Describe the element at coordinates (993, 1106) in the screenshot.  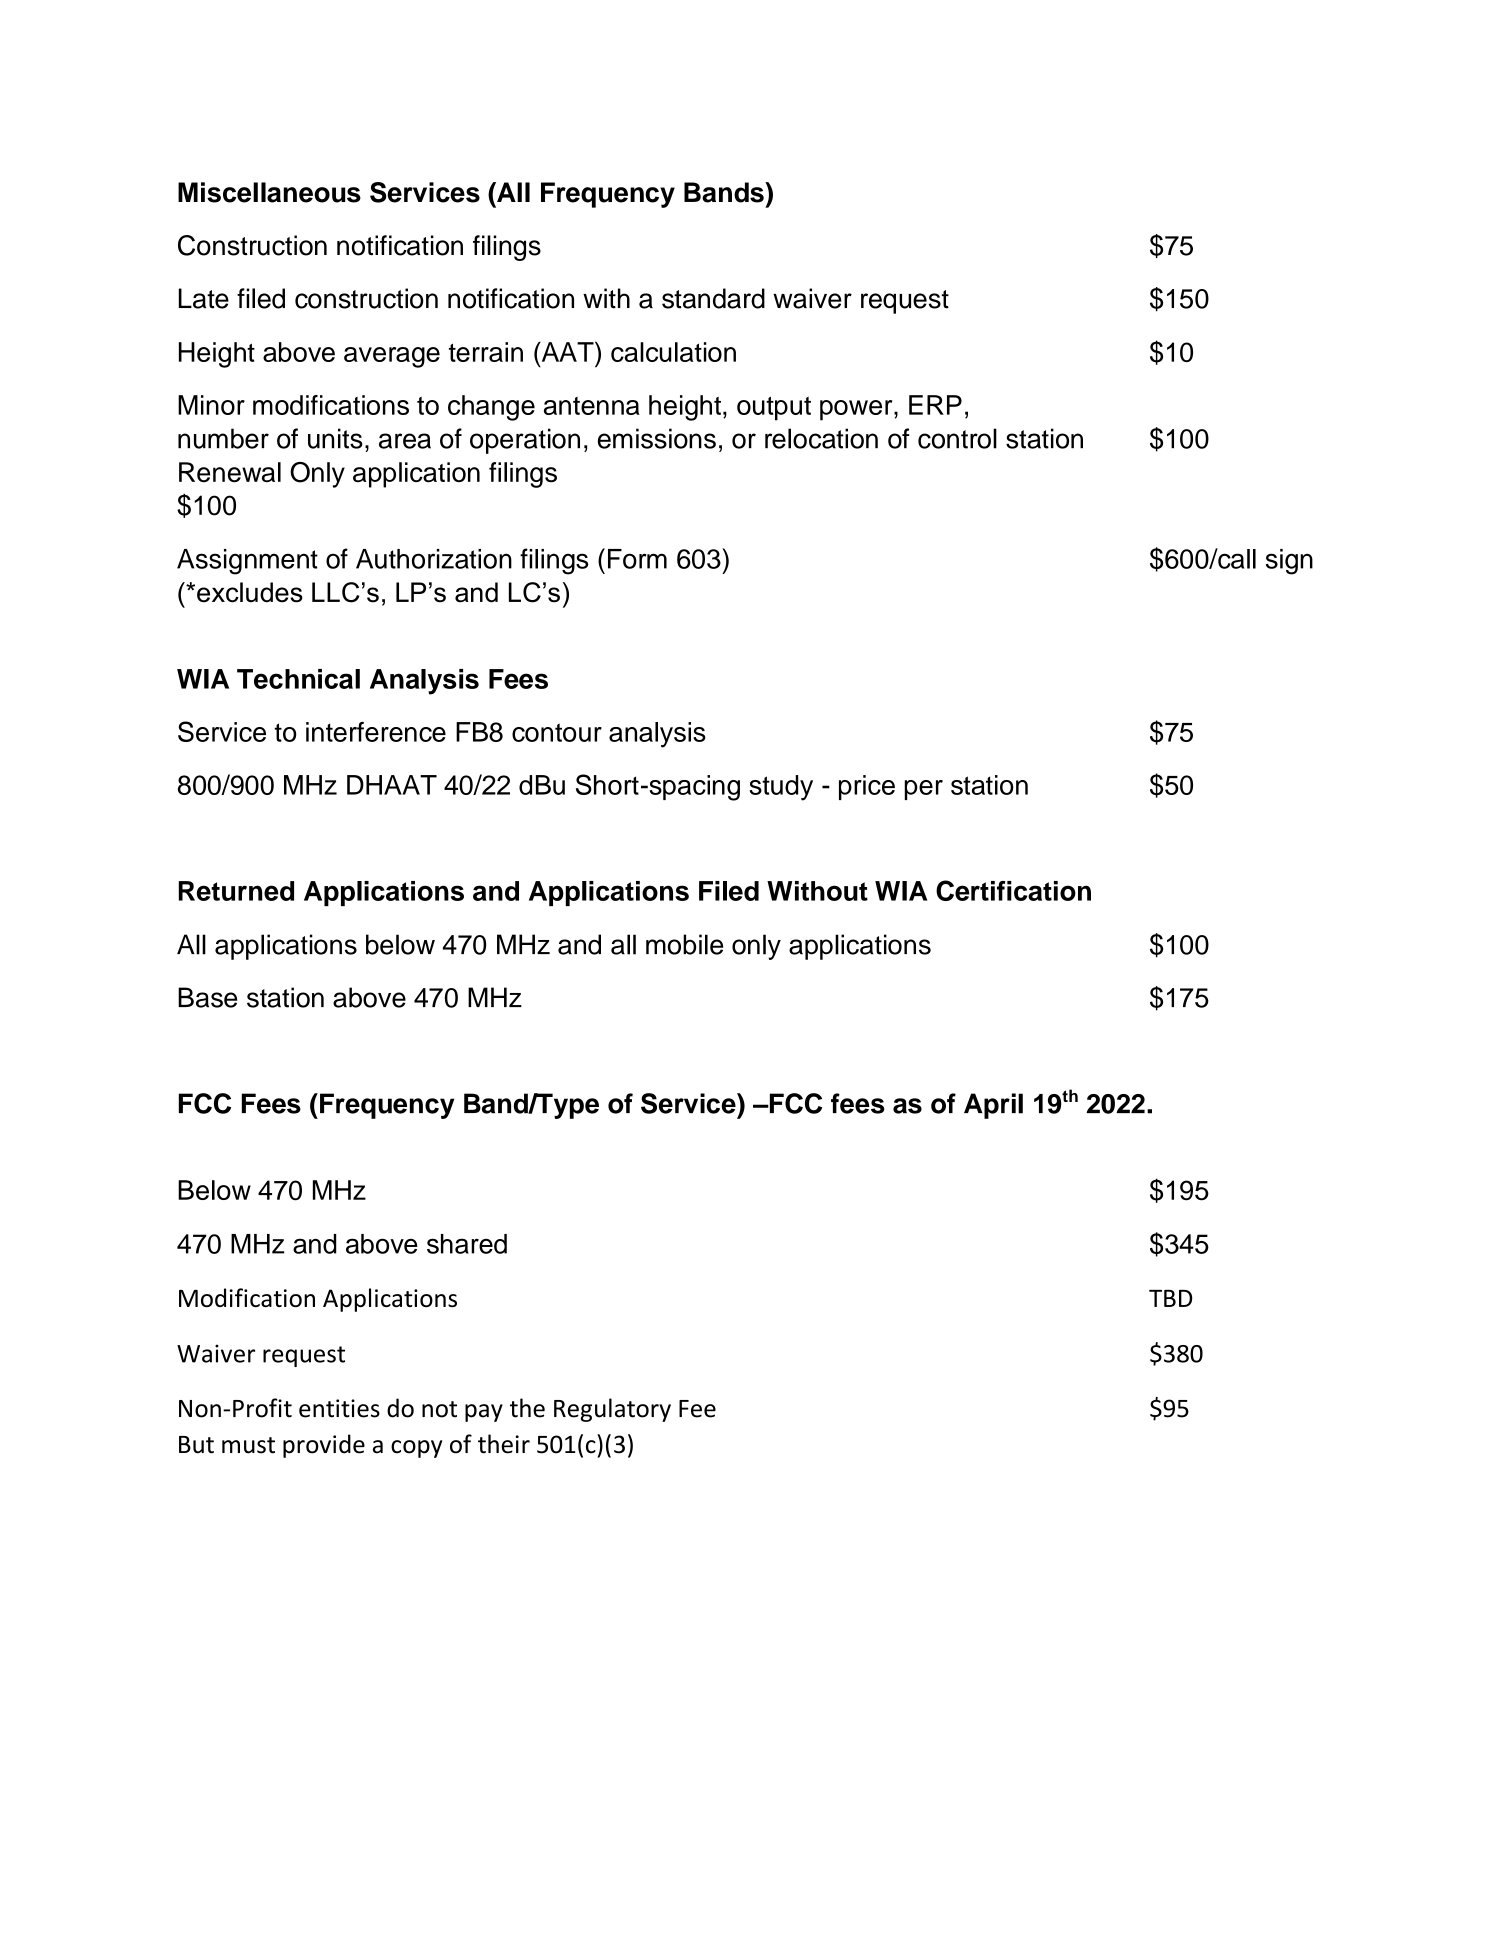
I see `April` at that location.
